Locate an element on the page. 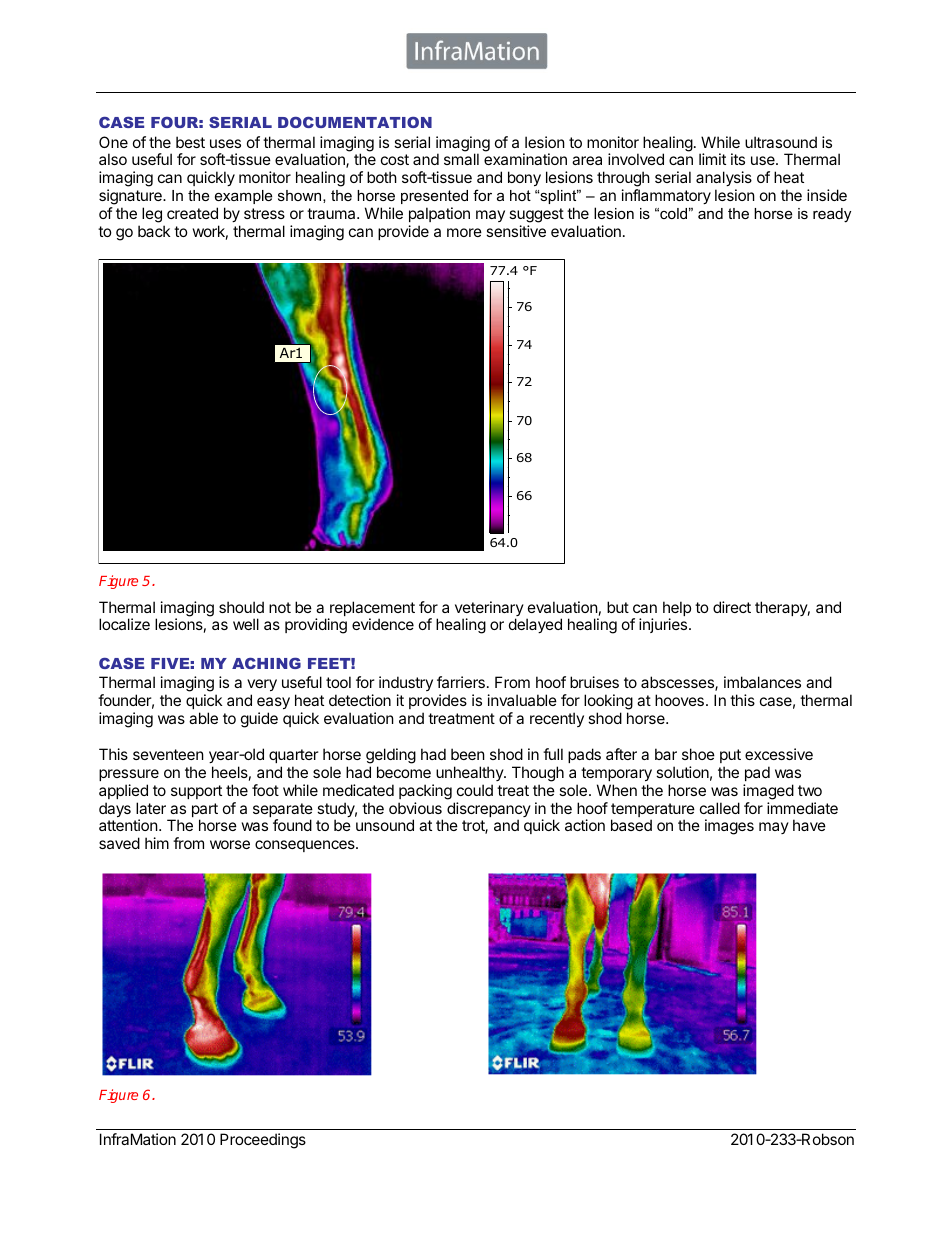 The width and height of the document is (952, 1233). its is located at coordinates (738, 159).
